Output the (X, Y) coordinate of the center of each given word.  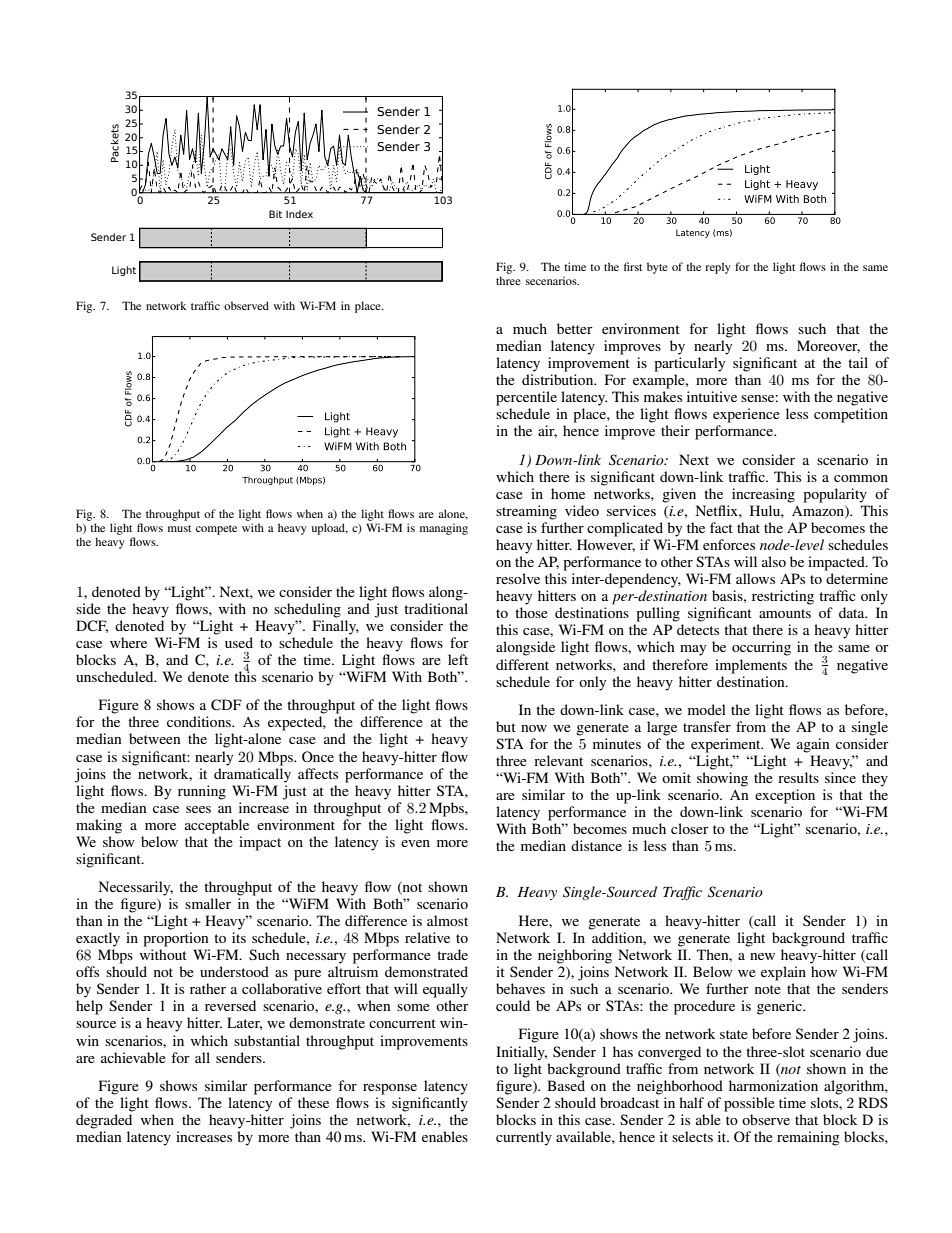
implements (751, 666)
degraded (104, 1121)
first (633, 266)
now (534, 728)
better (575, 328)
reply (718, 268)
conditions (200, 721)
